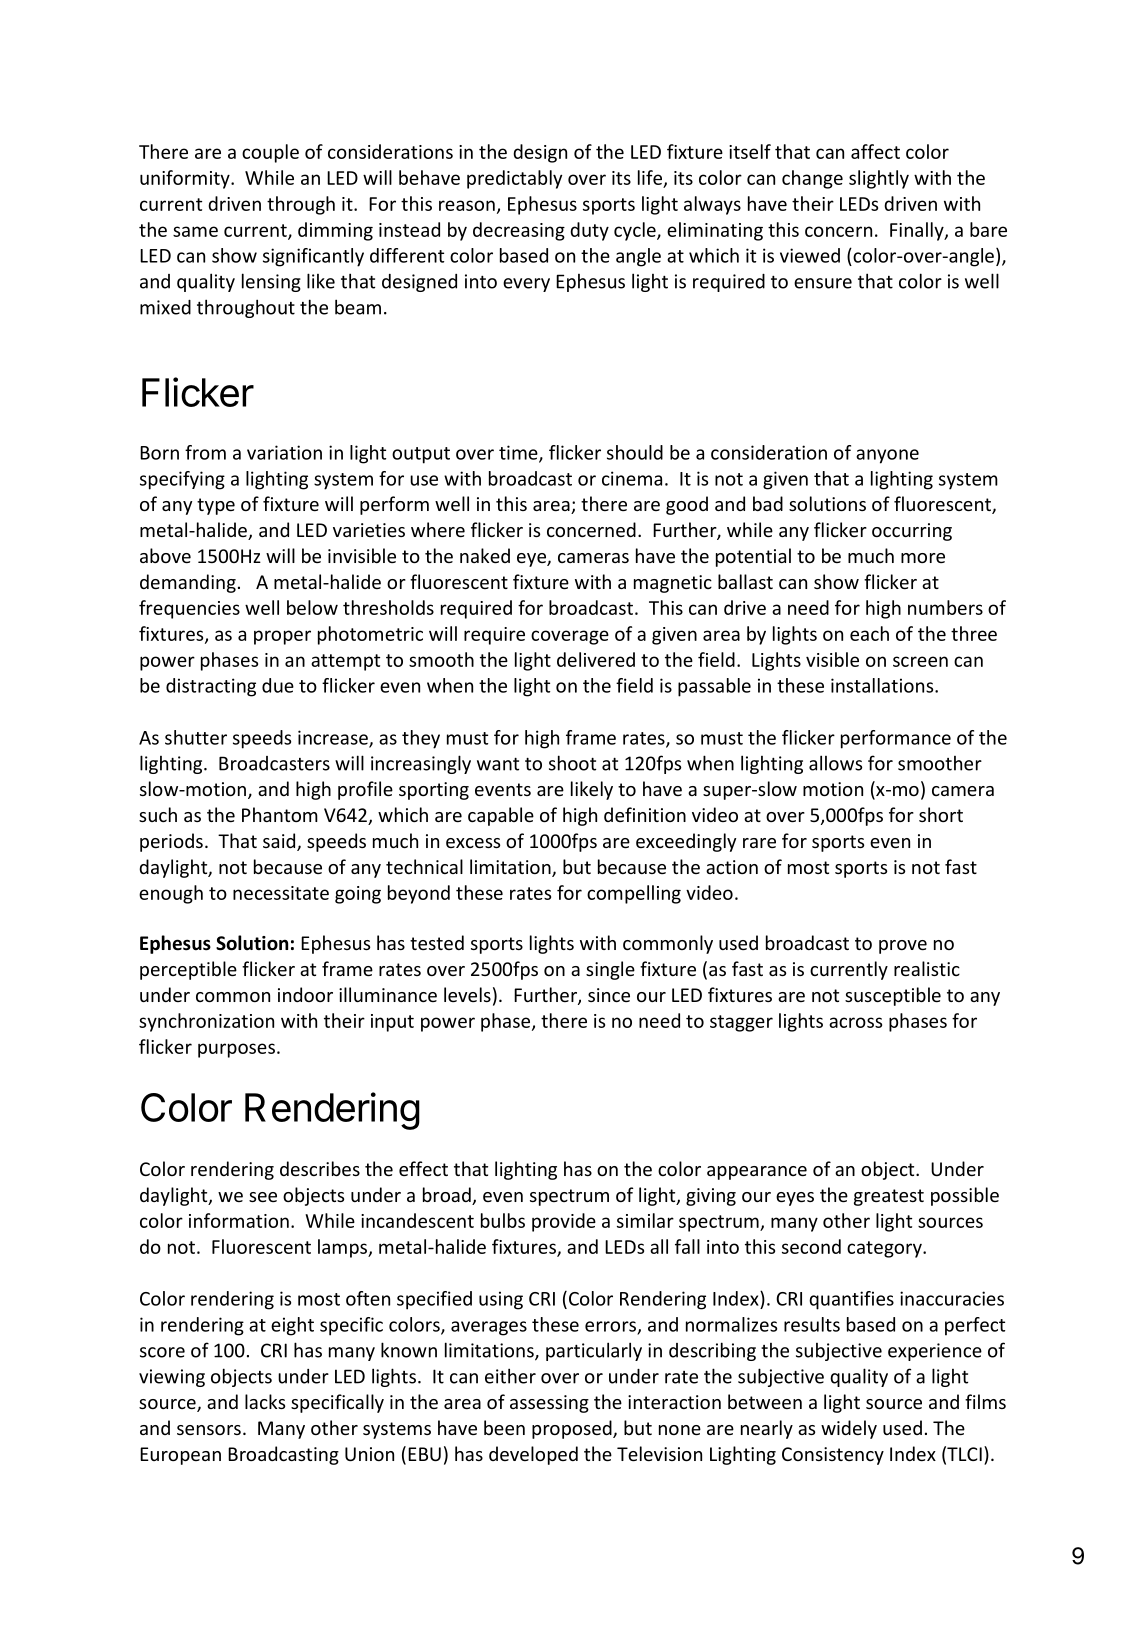 The width and height of the screenshot is (1148, 1625). Describe the element at coordinates (236, 1050) in the screenshot. I see `purposes` at that location.
